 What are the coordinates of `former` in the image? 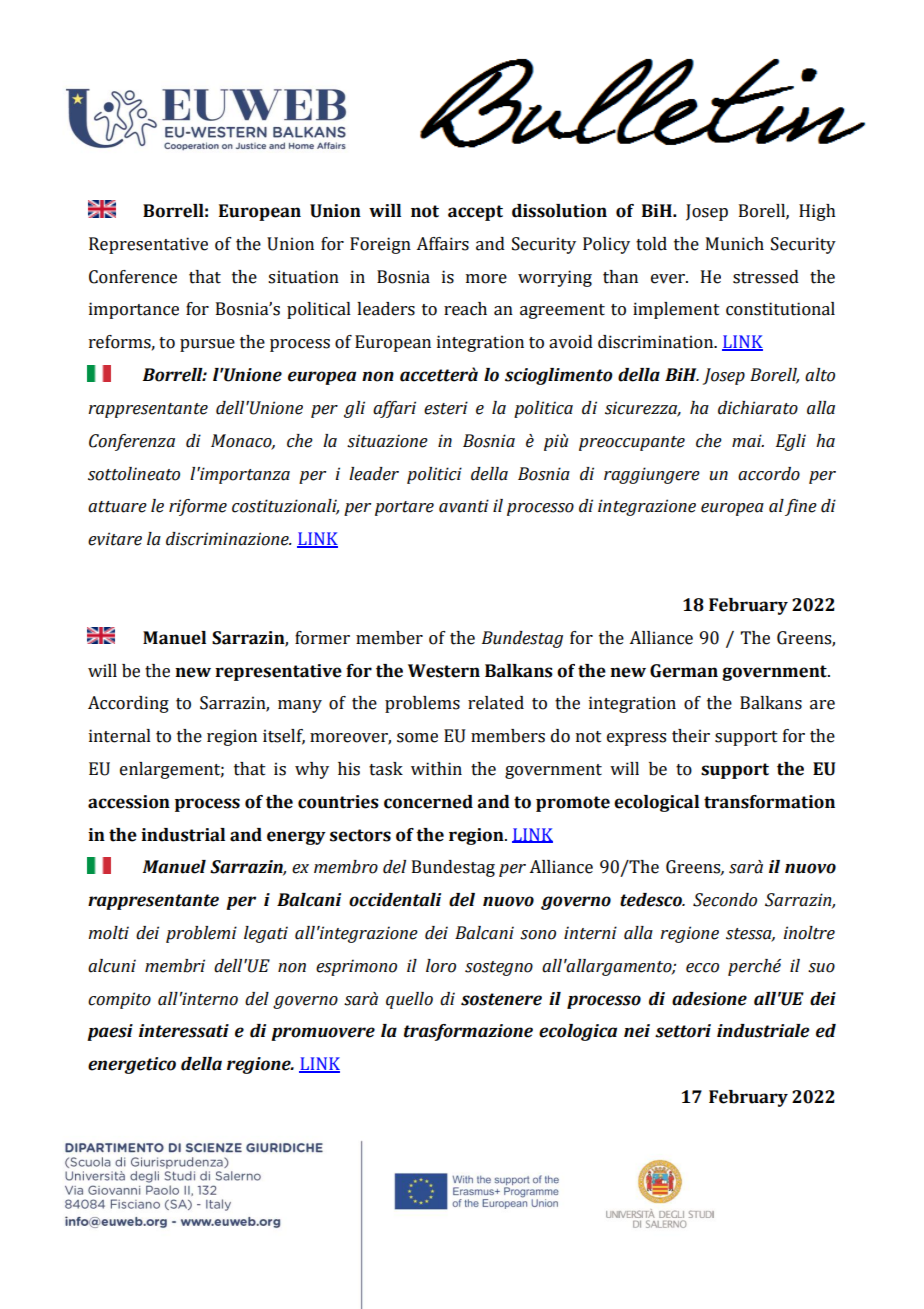 It's located at (322, 638).
